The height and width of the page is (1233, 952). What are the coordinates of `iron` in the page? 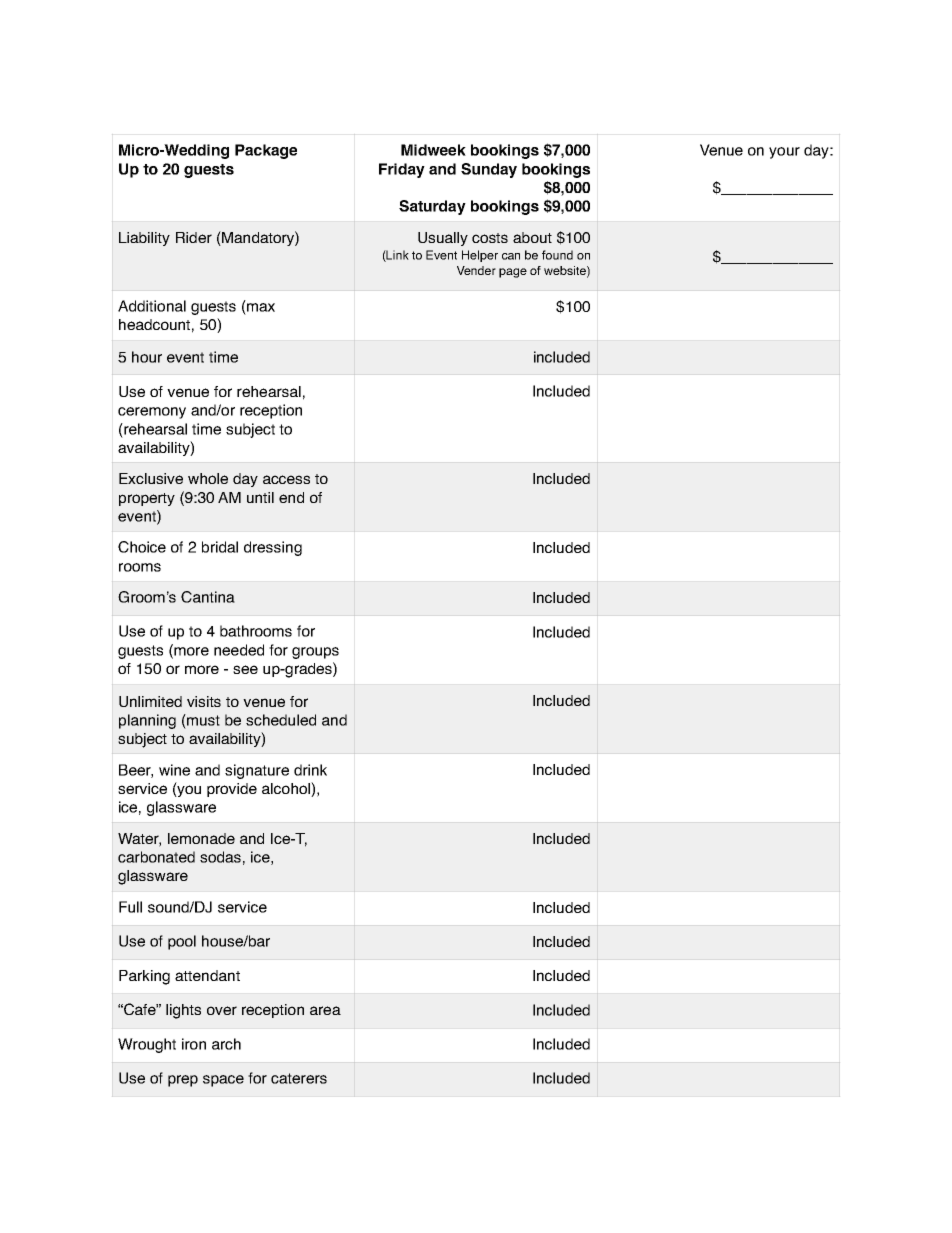 It's located at (194, 1044).
